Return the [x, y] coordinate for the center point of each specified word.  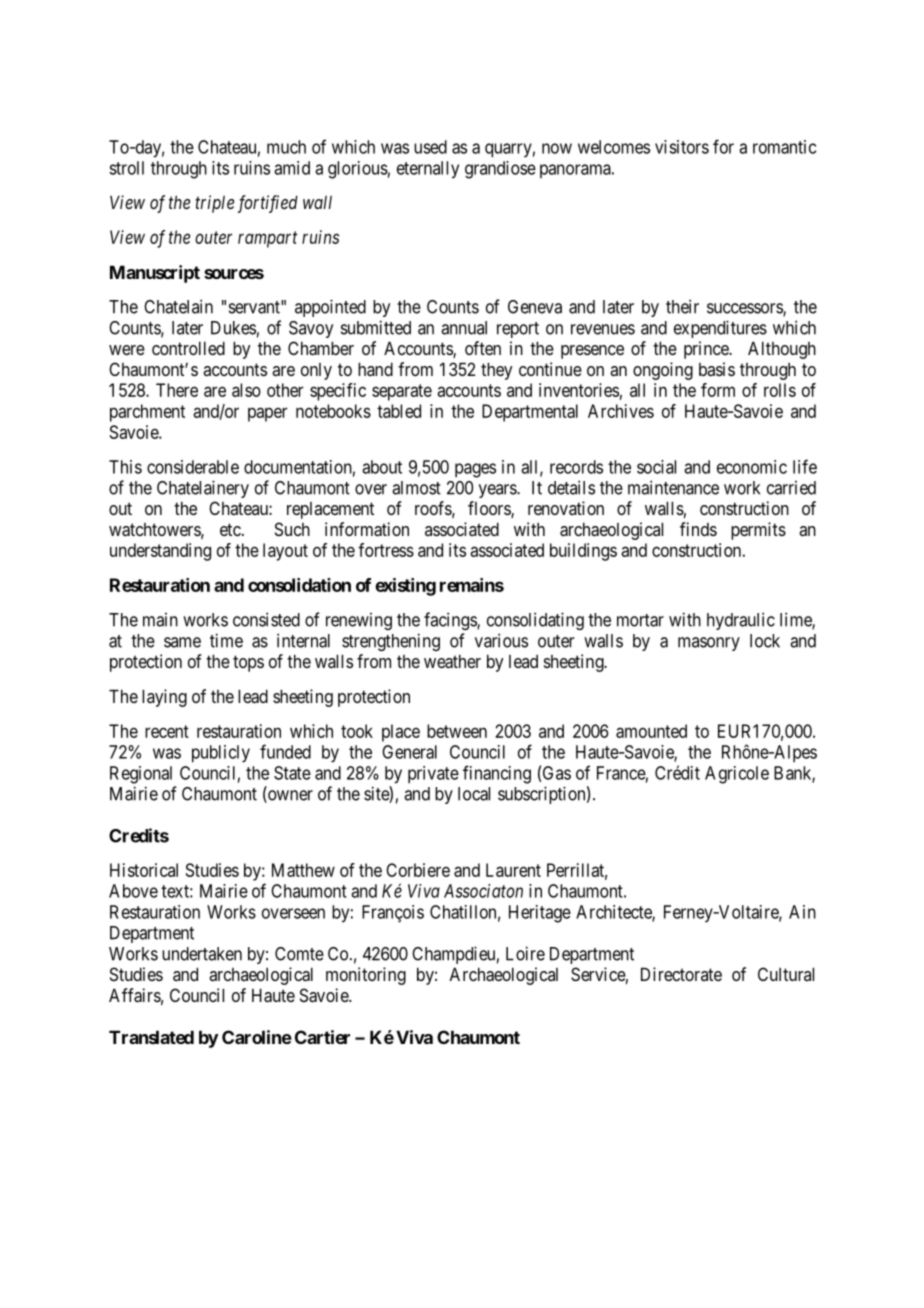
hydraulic [741, 621]
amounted [651, 731]
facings [451, 621]
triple [214, 204]
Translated [151, 1037]
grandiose [500, 170]
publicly [221, 754]
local [474, 794]
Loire [525, 953]
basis [717, 369]
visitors [682, 147]
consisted [266, 619]
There [177, 390]
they [497, 371]
